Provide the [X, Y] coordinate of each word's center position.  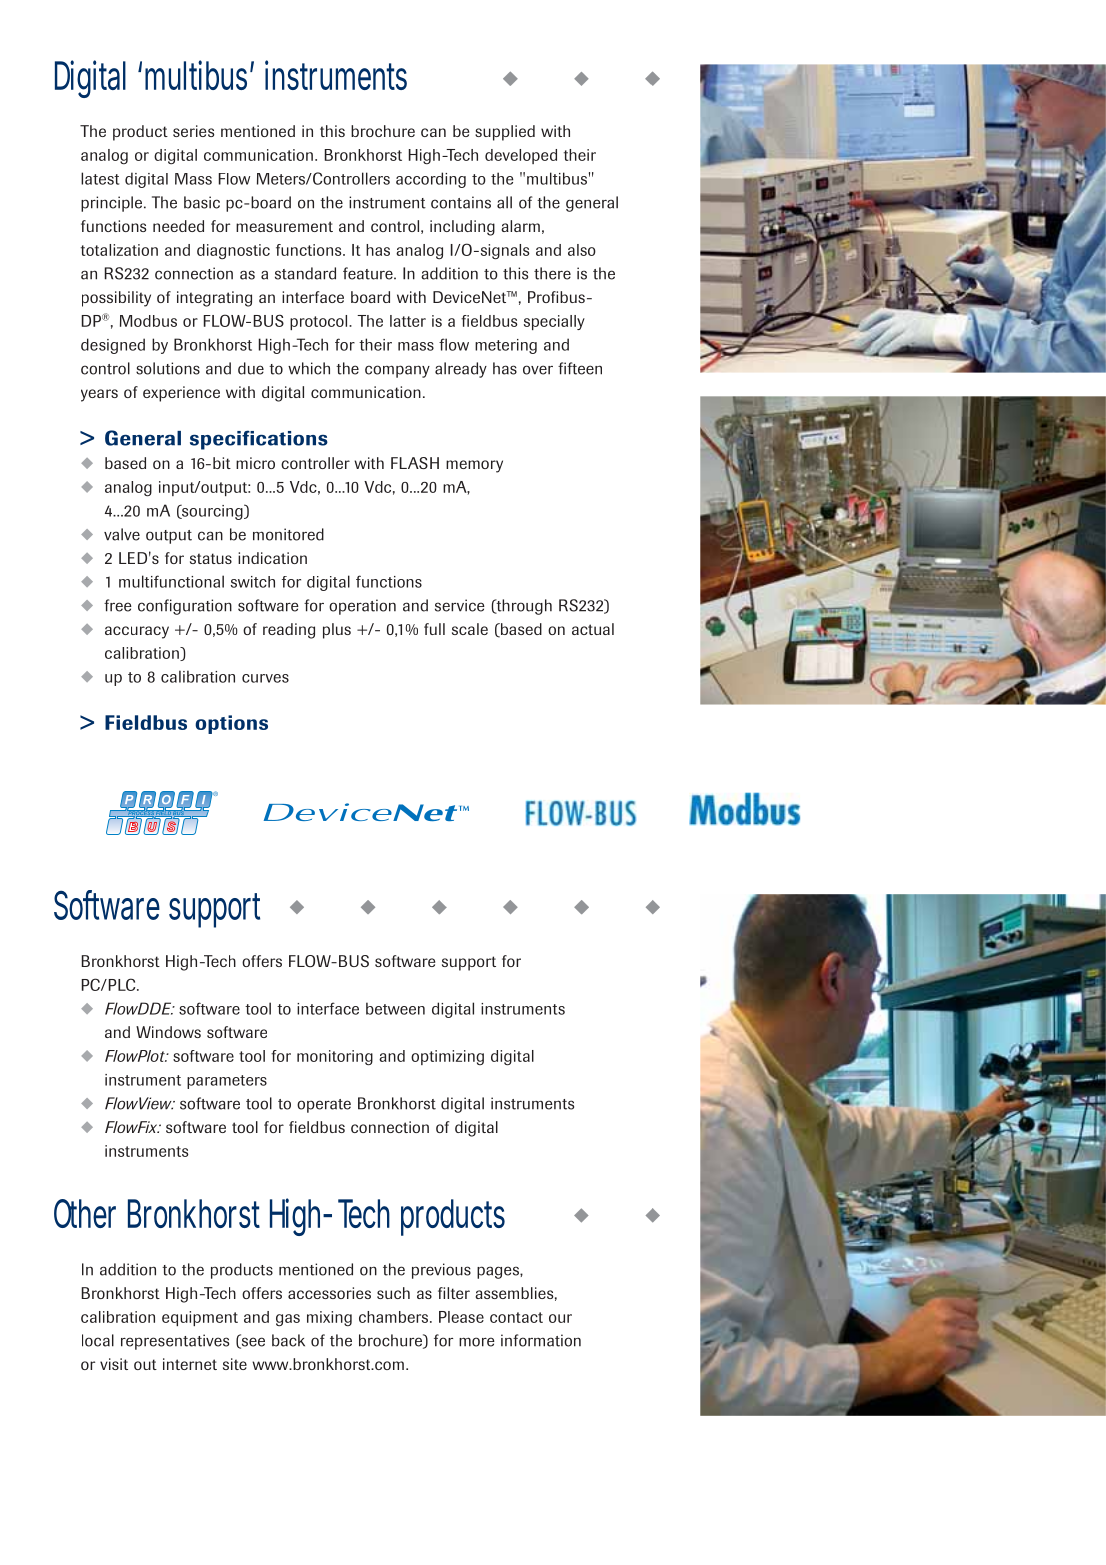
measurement [284, 226]
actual [593, 629]
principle [113, 204]
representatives [175, 1342]
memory [474, 466]
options [231, 724]
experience [181, 394]
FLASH [415, 463]
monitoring [335, 1058]
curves [265, 678]
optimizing [447, 1057]
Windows [168, 1032]
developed [521, 156]
